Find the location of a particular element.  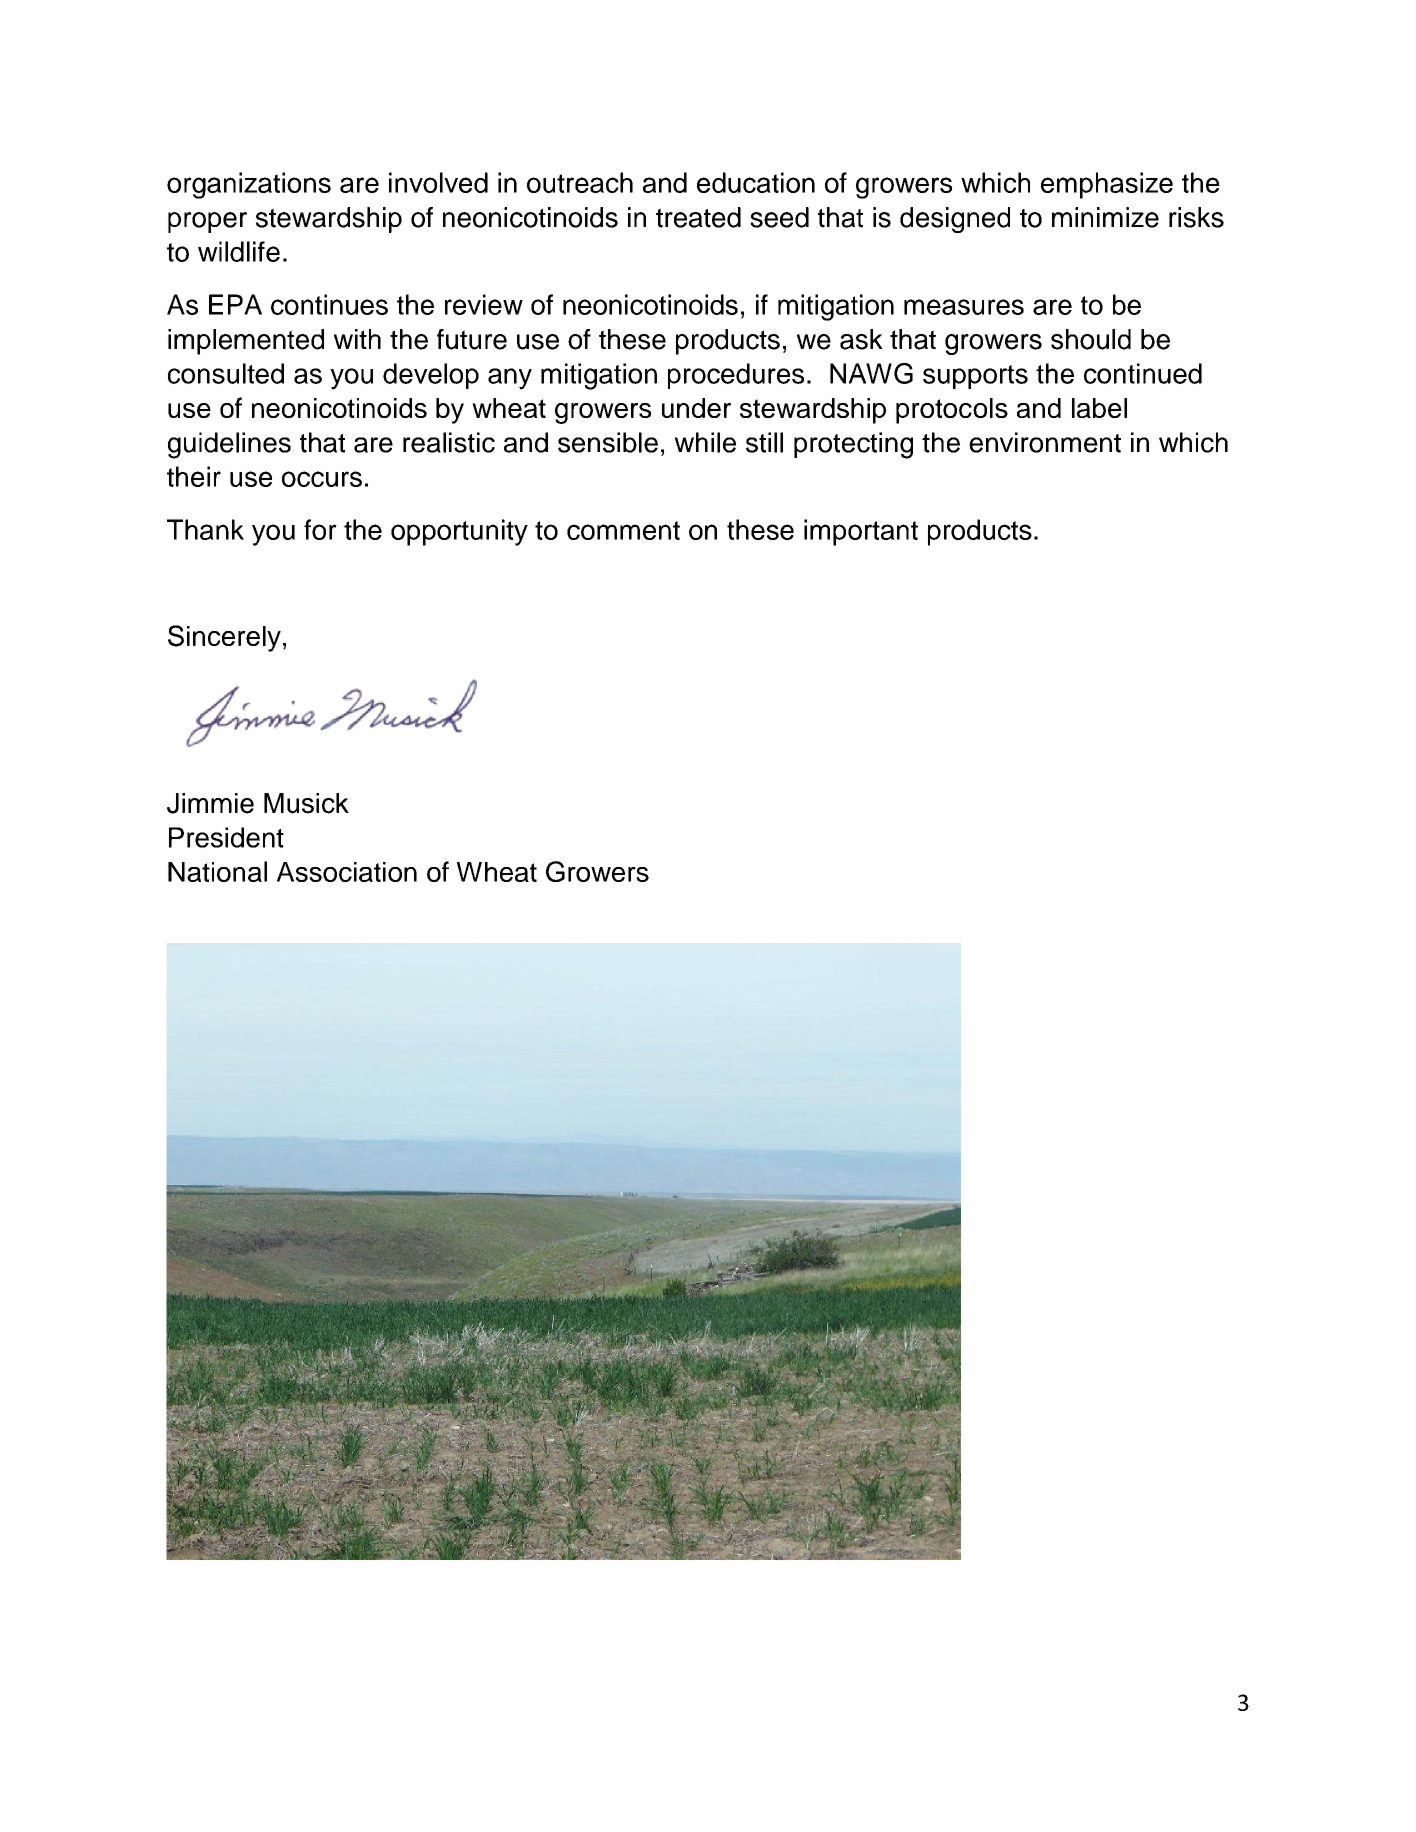

comment is located at coordinates (623, 530).
